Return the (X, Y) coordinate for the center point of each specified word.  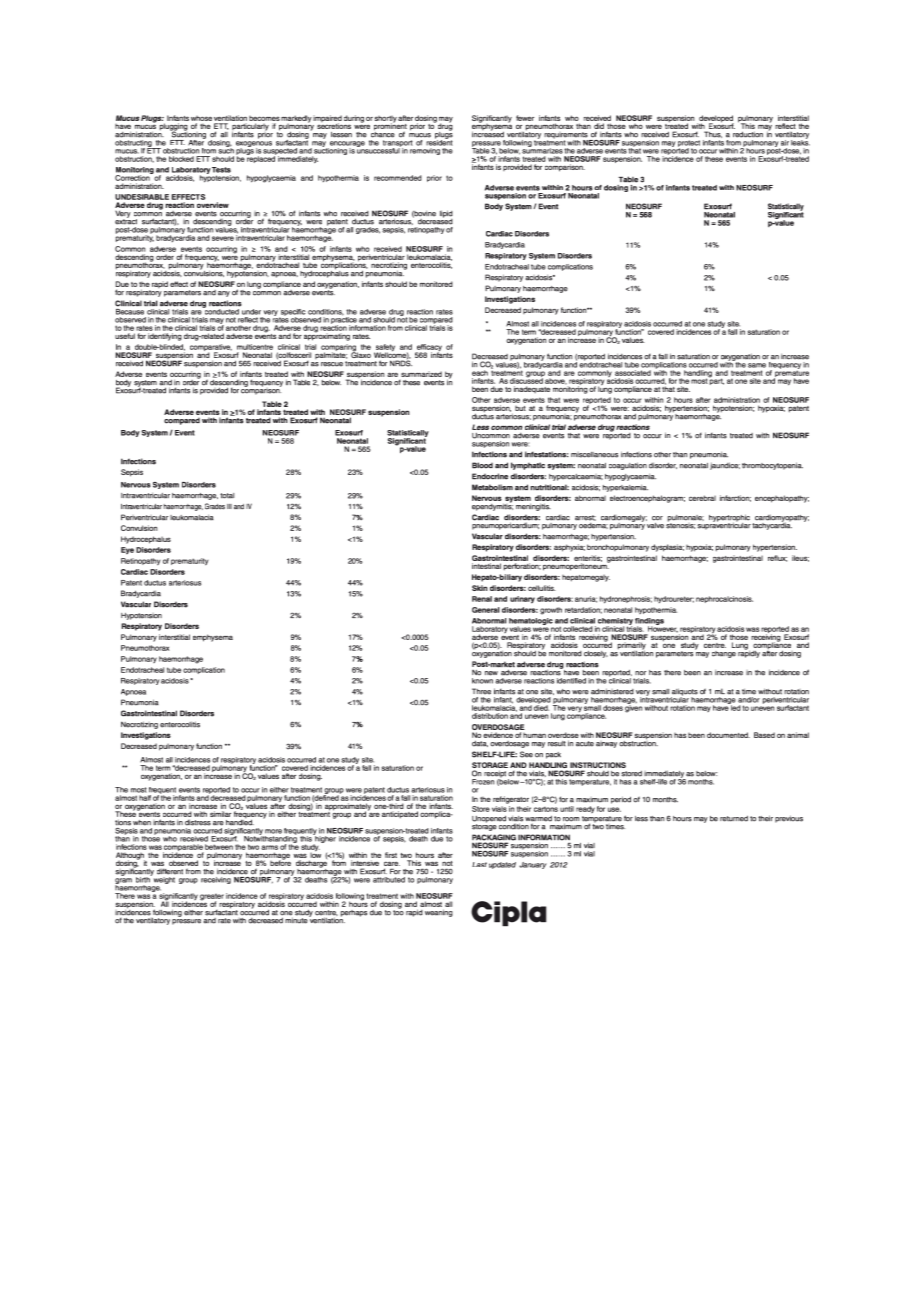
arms (269, 847)
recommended (398, 178)
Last (479, 864)
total (227, 496)
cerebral (702, 498)
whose (201, 118)
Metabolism (492, 487)
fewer (525, 118)
